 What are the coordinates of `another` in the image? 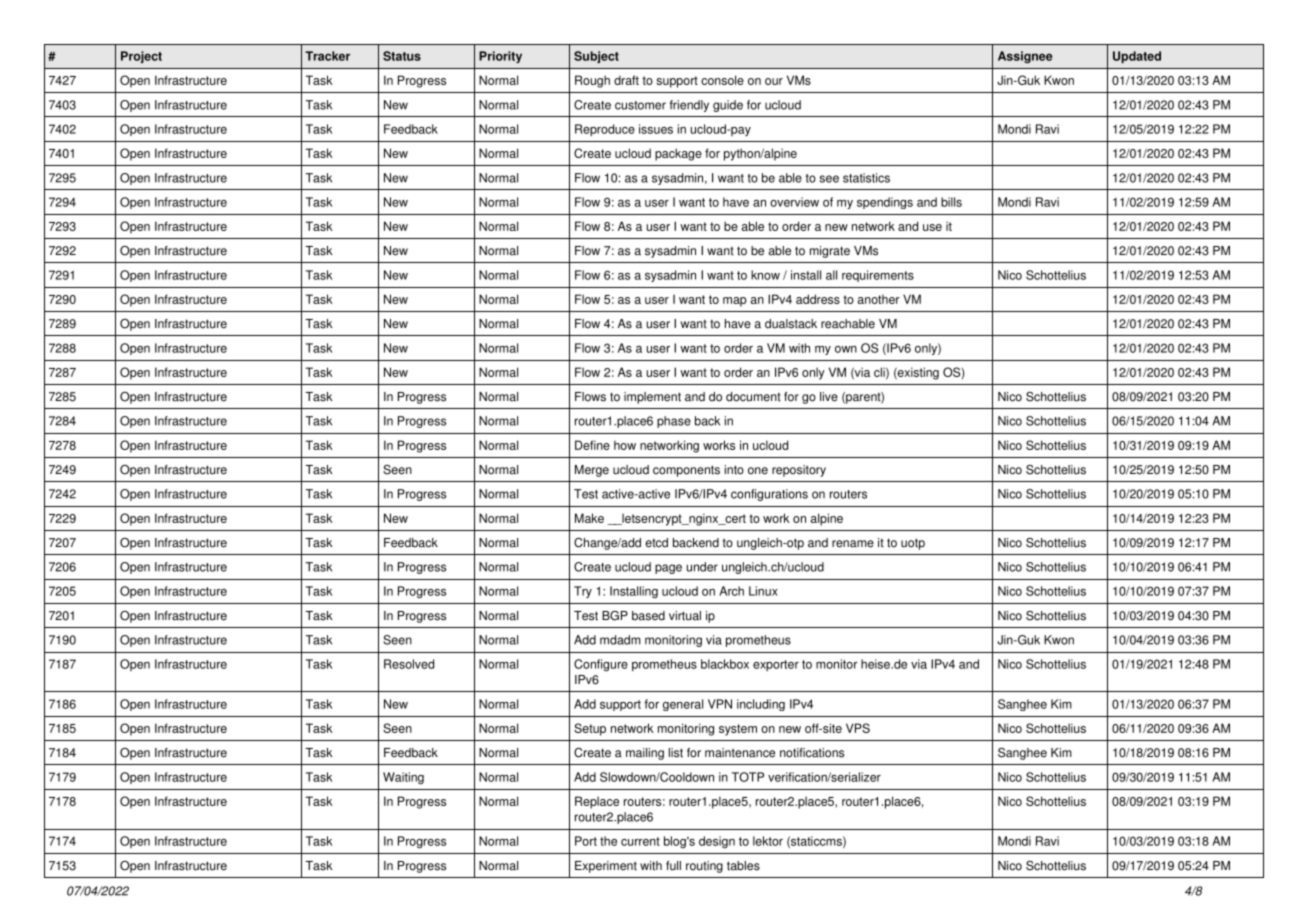 It's located at (879, 299).
